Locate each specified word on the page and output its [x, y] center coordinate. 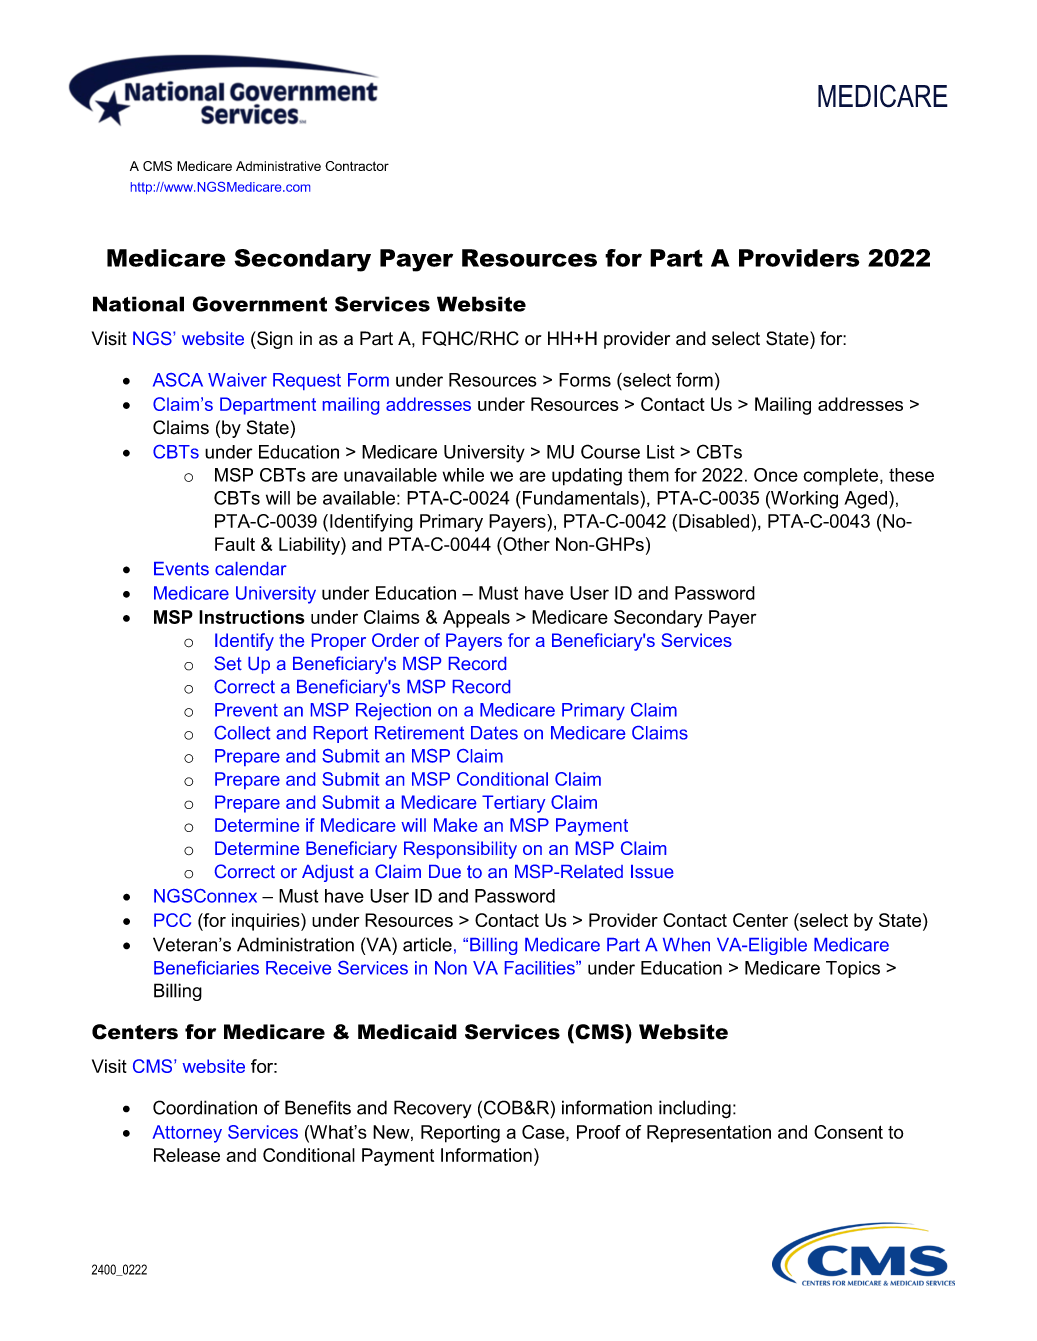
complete [842, 477]
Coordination [205, 1107]
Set [228, 663]
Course [610, 451]
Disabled [715, 521]
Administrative [278, 166]
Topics [853, 969]
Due [445, 871]
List [661, 452]
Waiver [237, 380]
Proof [599, 1132]
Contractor [357, 166]
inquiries [267, 922]
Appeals [476, 619]
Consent [848, 1132]
